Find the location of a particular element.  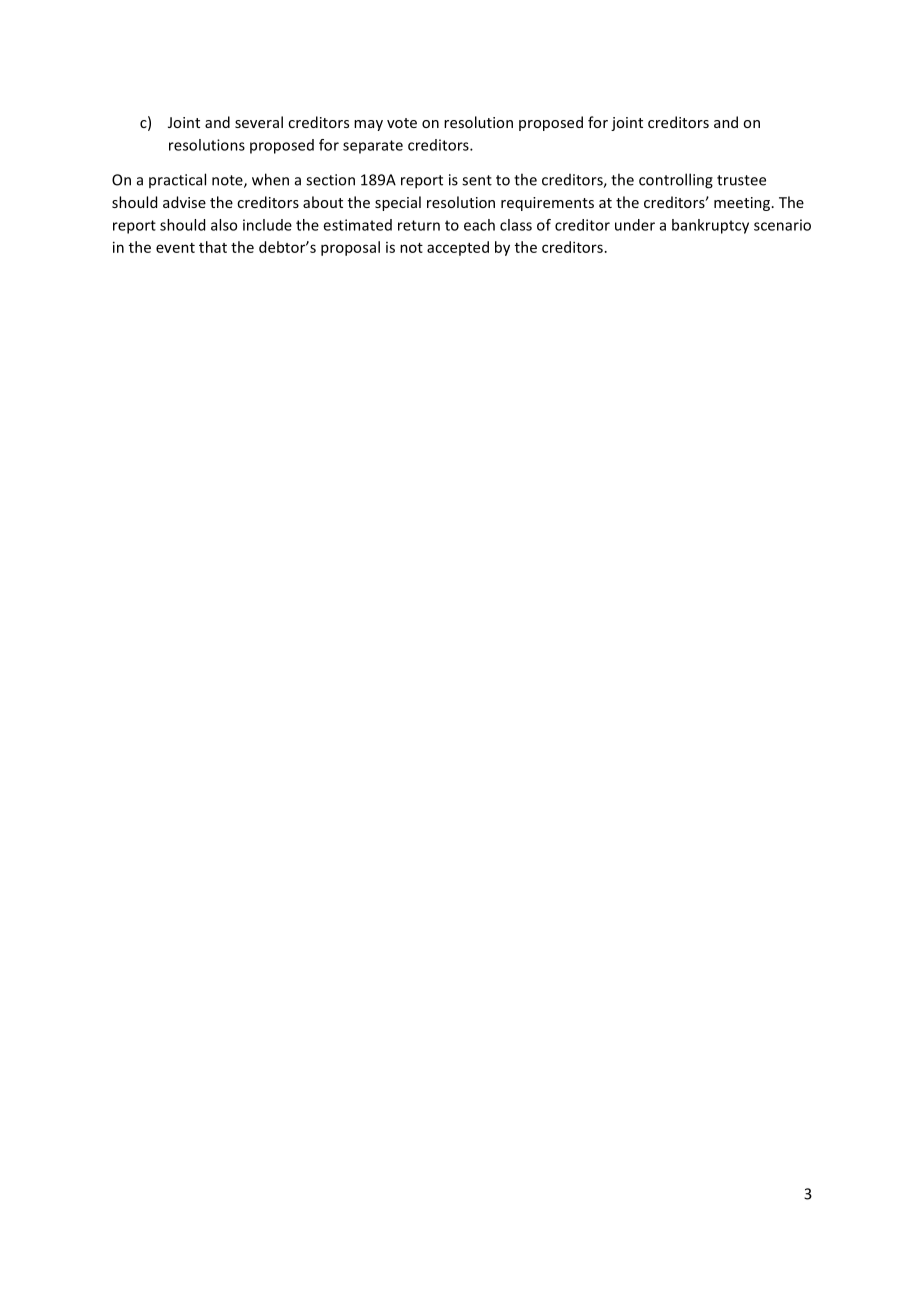

trustee is located at coordinates (741, 180).
